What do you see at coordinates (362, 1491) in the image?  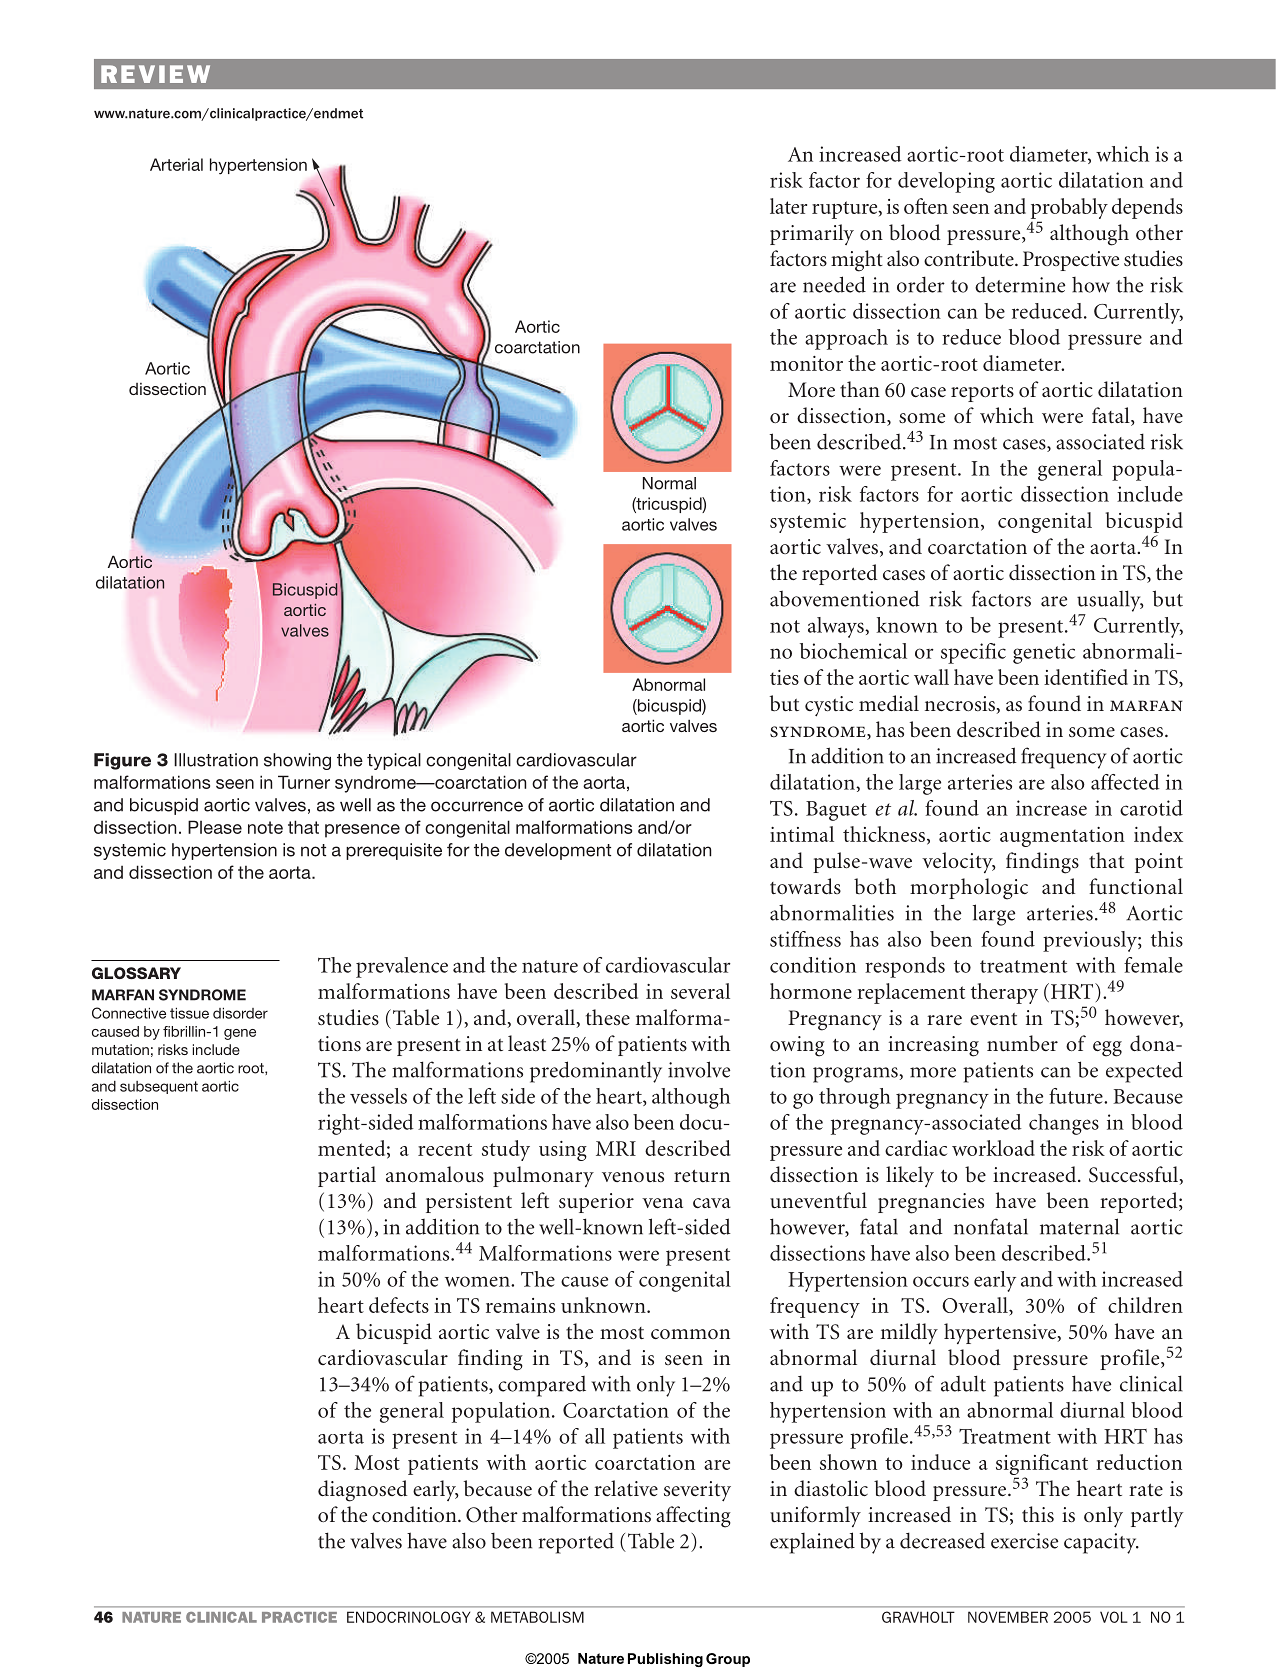 I see `diagnosed` at bounding box center [362, 1491].
